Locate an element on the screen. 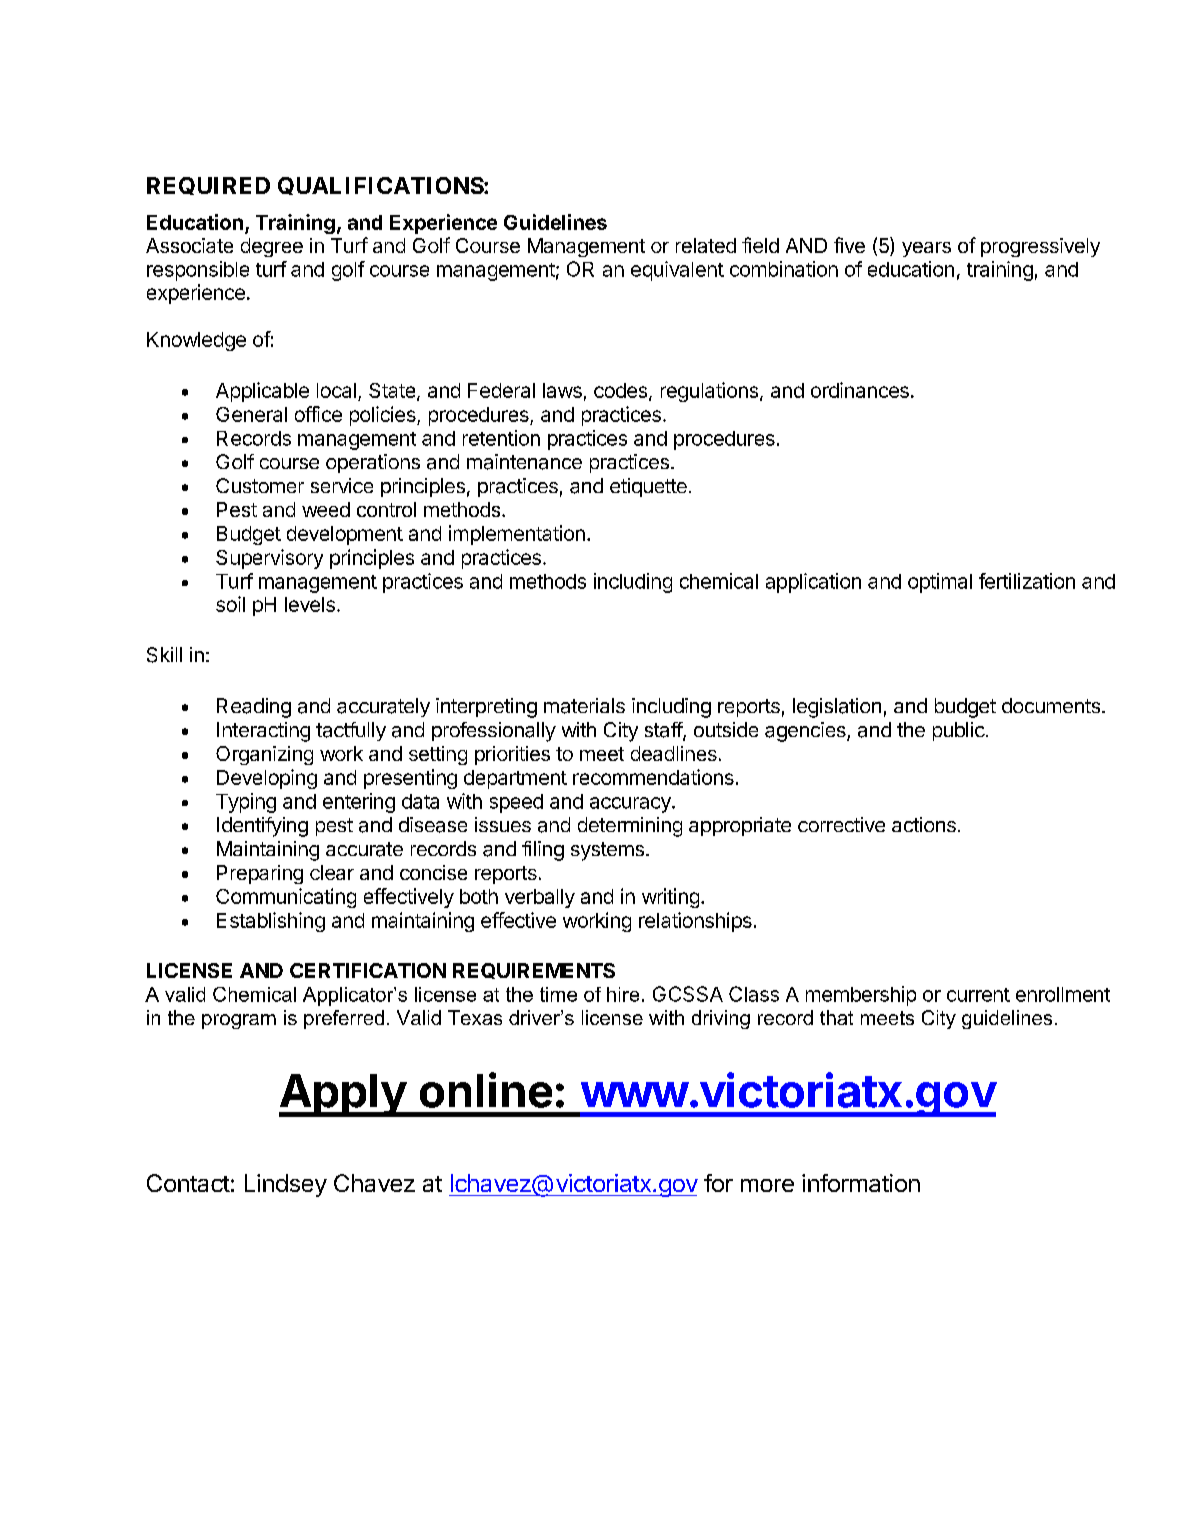 The image size is (1187, 1536). related is located at coordinates (706, 245).
